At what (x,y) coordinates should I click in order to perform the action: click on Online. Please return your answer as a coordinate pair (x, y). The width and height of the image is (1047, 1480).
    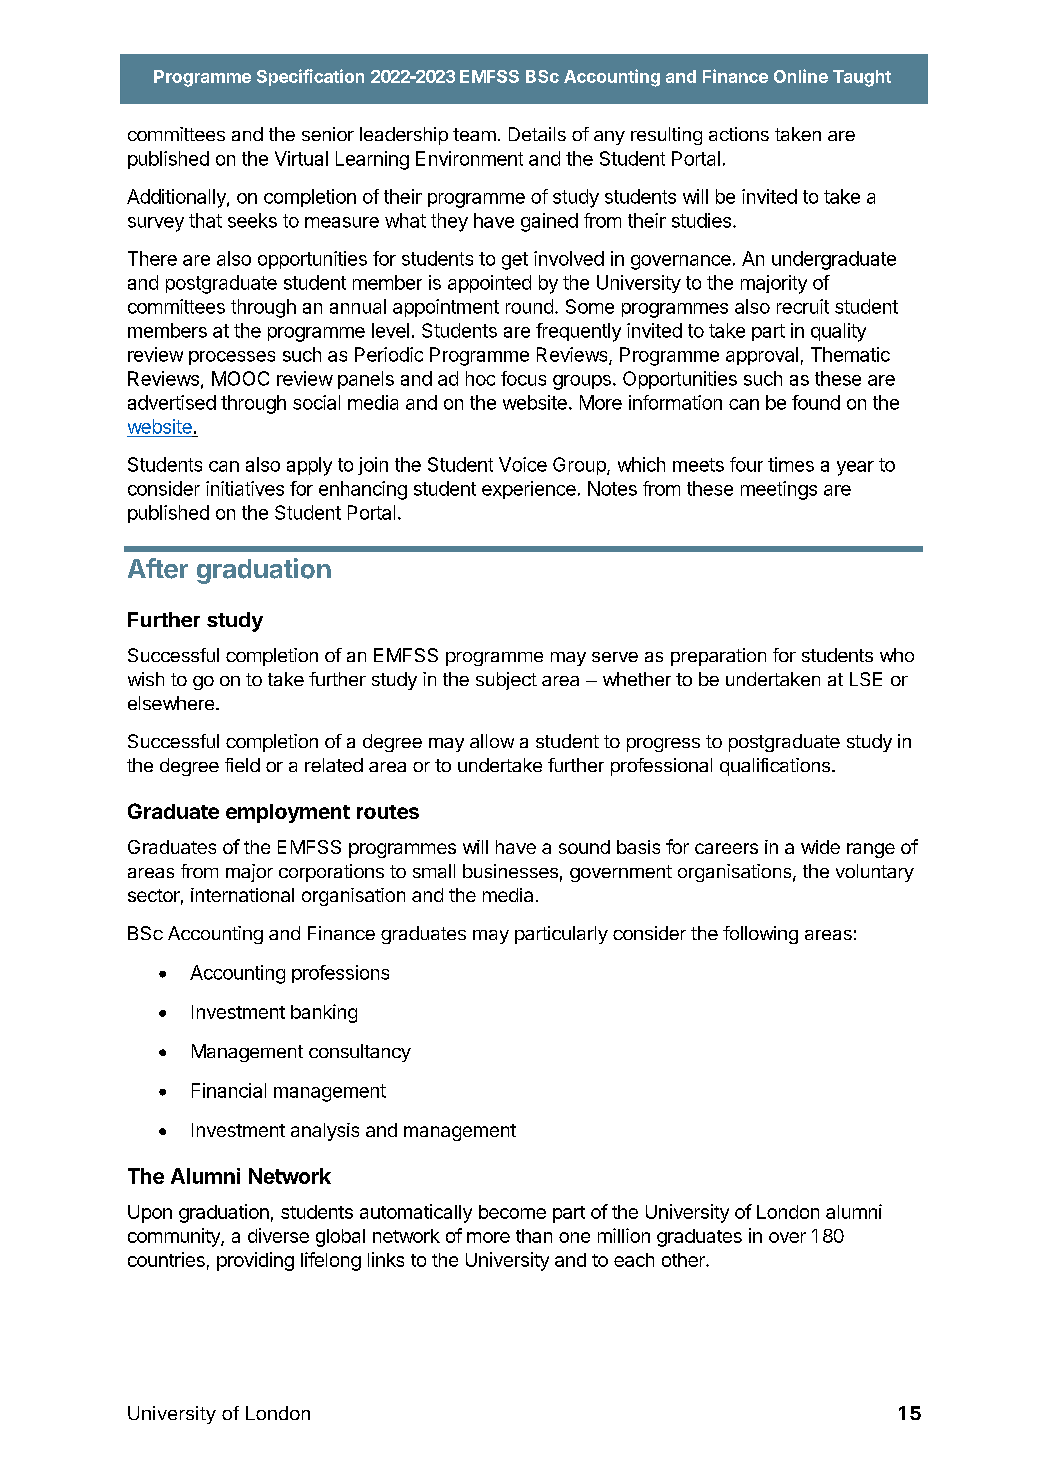
    Looking at the image, I should click on (801, 76).
